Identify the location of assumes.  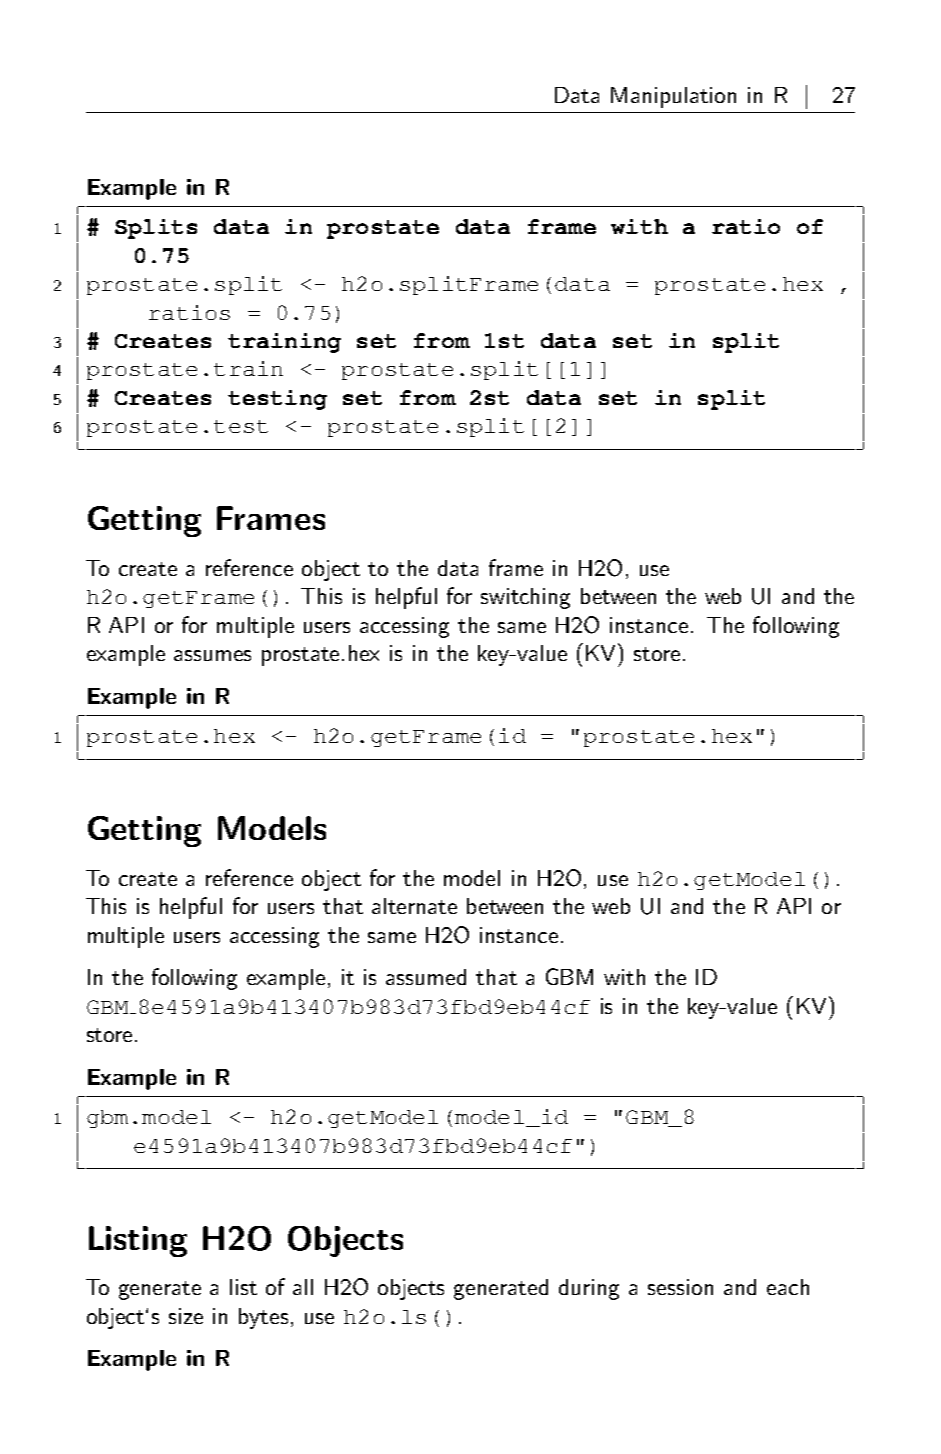
(212, 655).
